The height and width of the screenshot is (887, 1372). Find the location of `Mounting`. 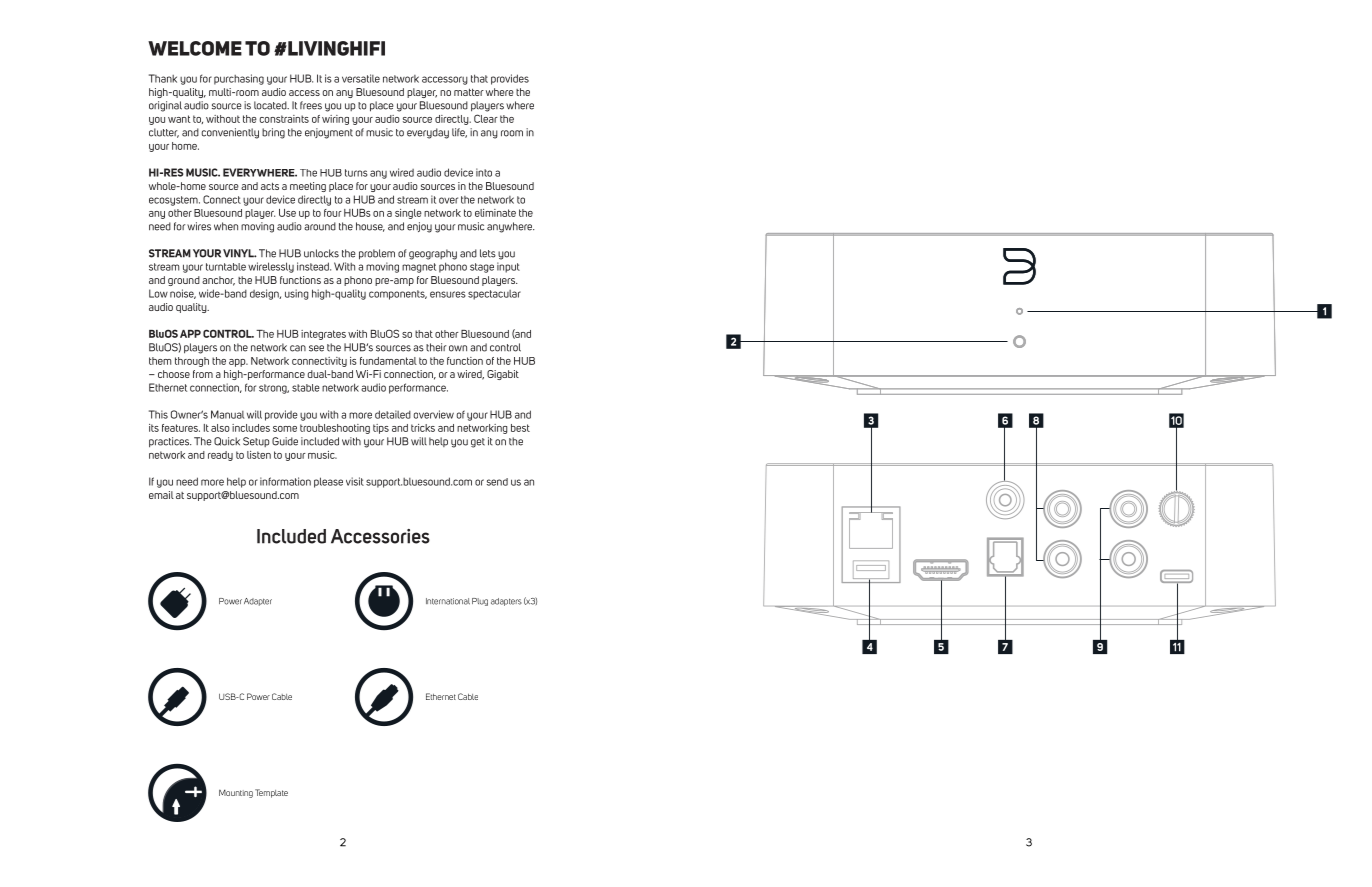

Mounting is located at coordinates (236, 793).
